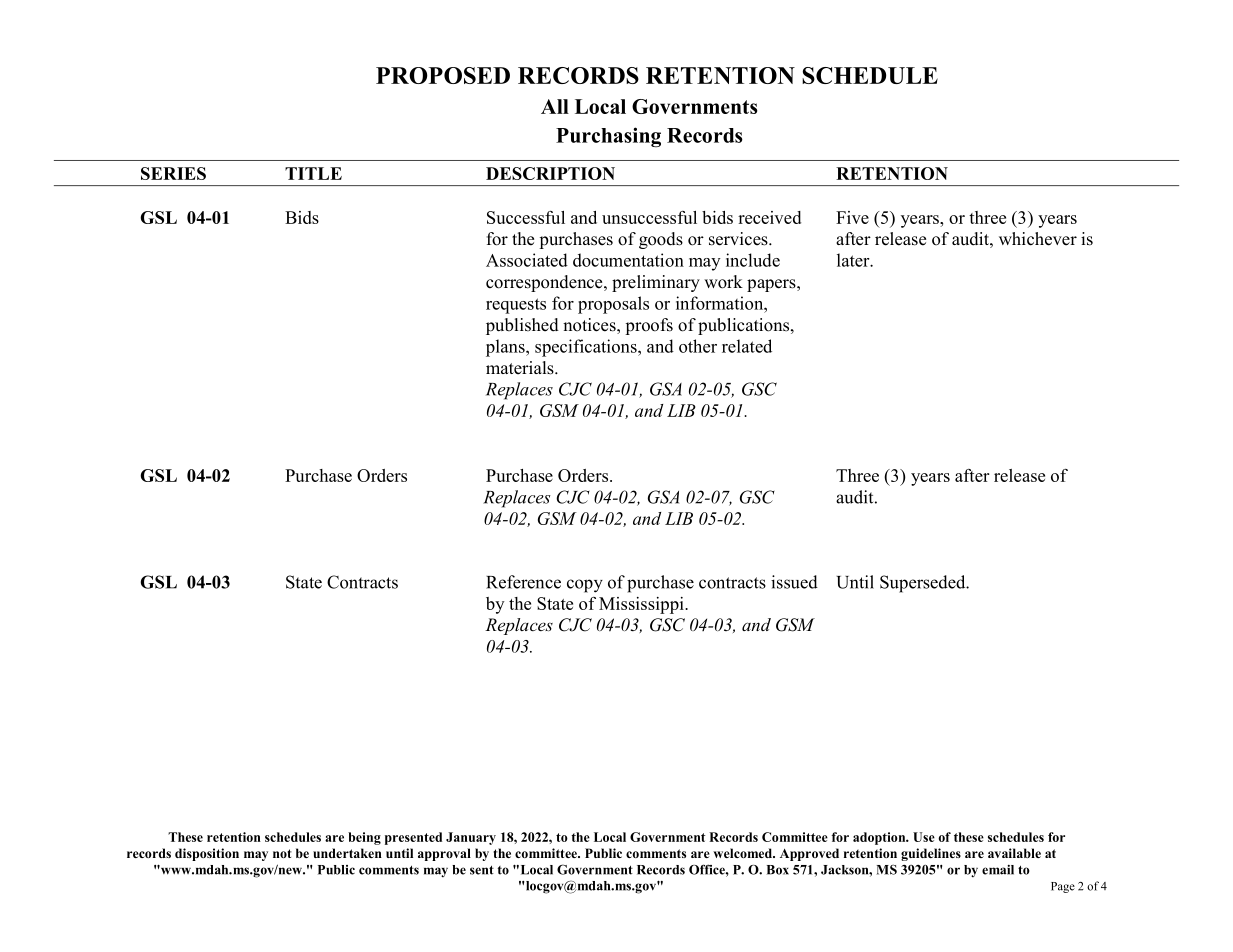 The width and height of the page is (1233, 952). Describe the element at coordinates (747, 346) in the page. I see `related` at that location.
